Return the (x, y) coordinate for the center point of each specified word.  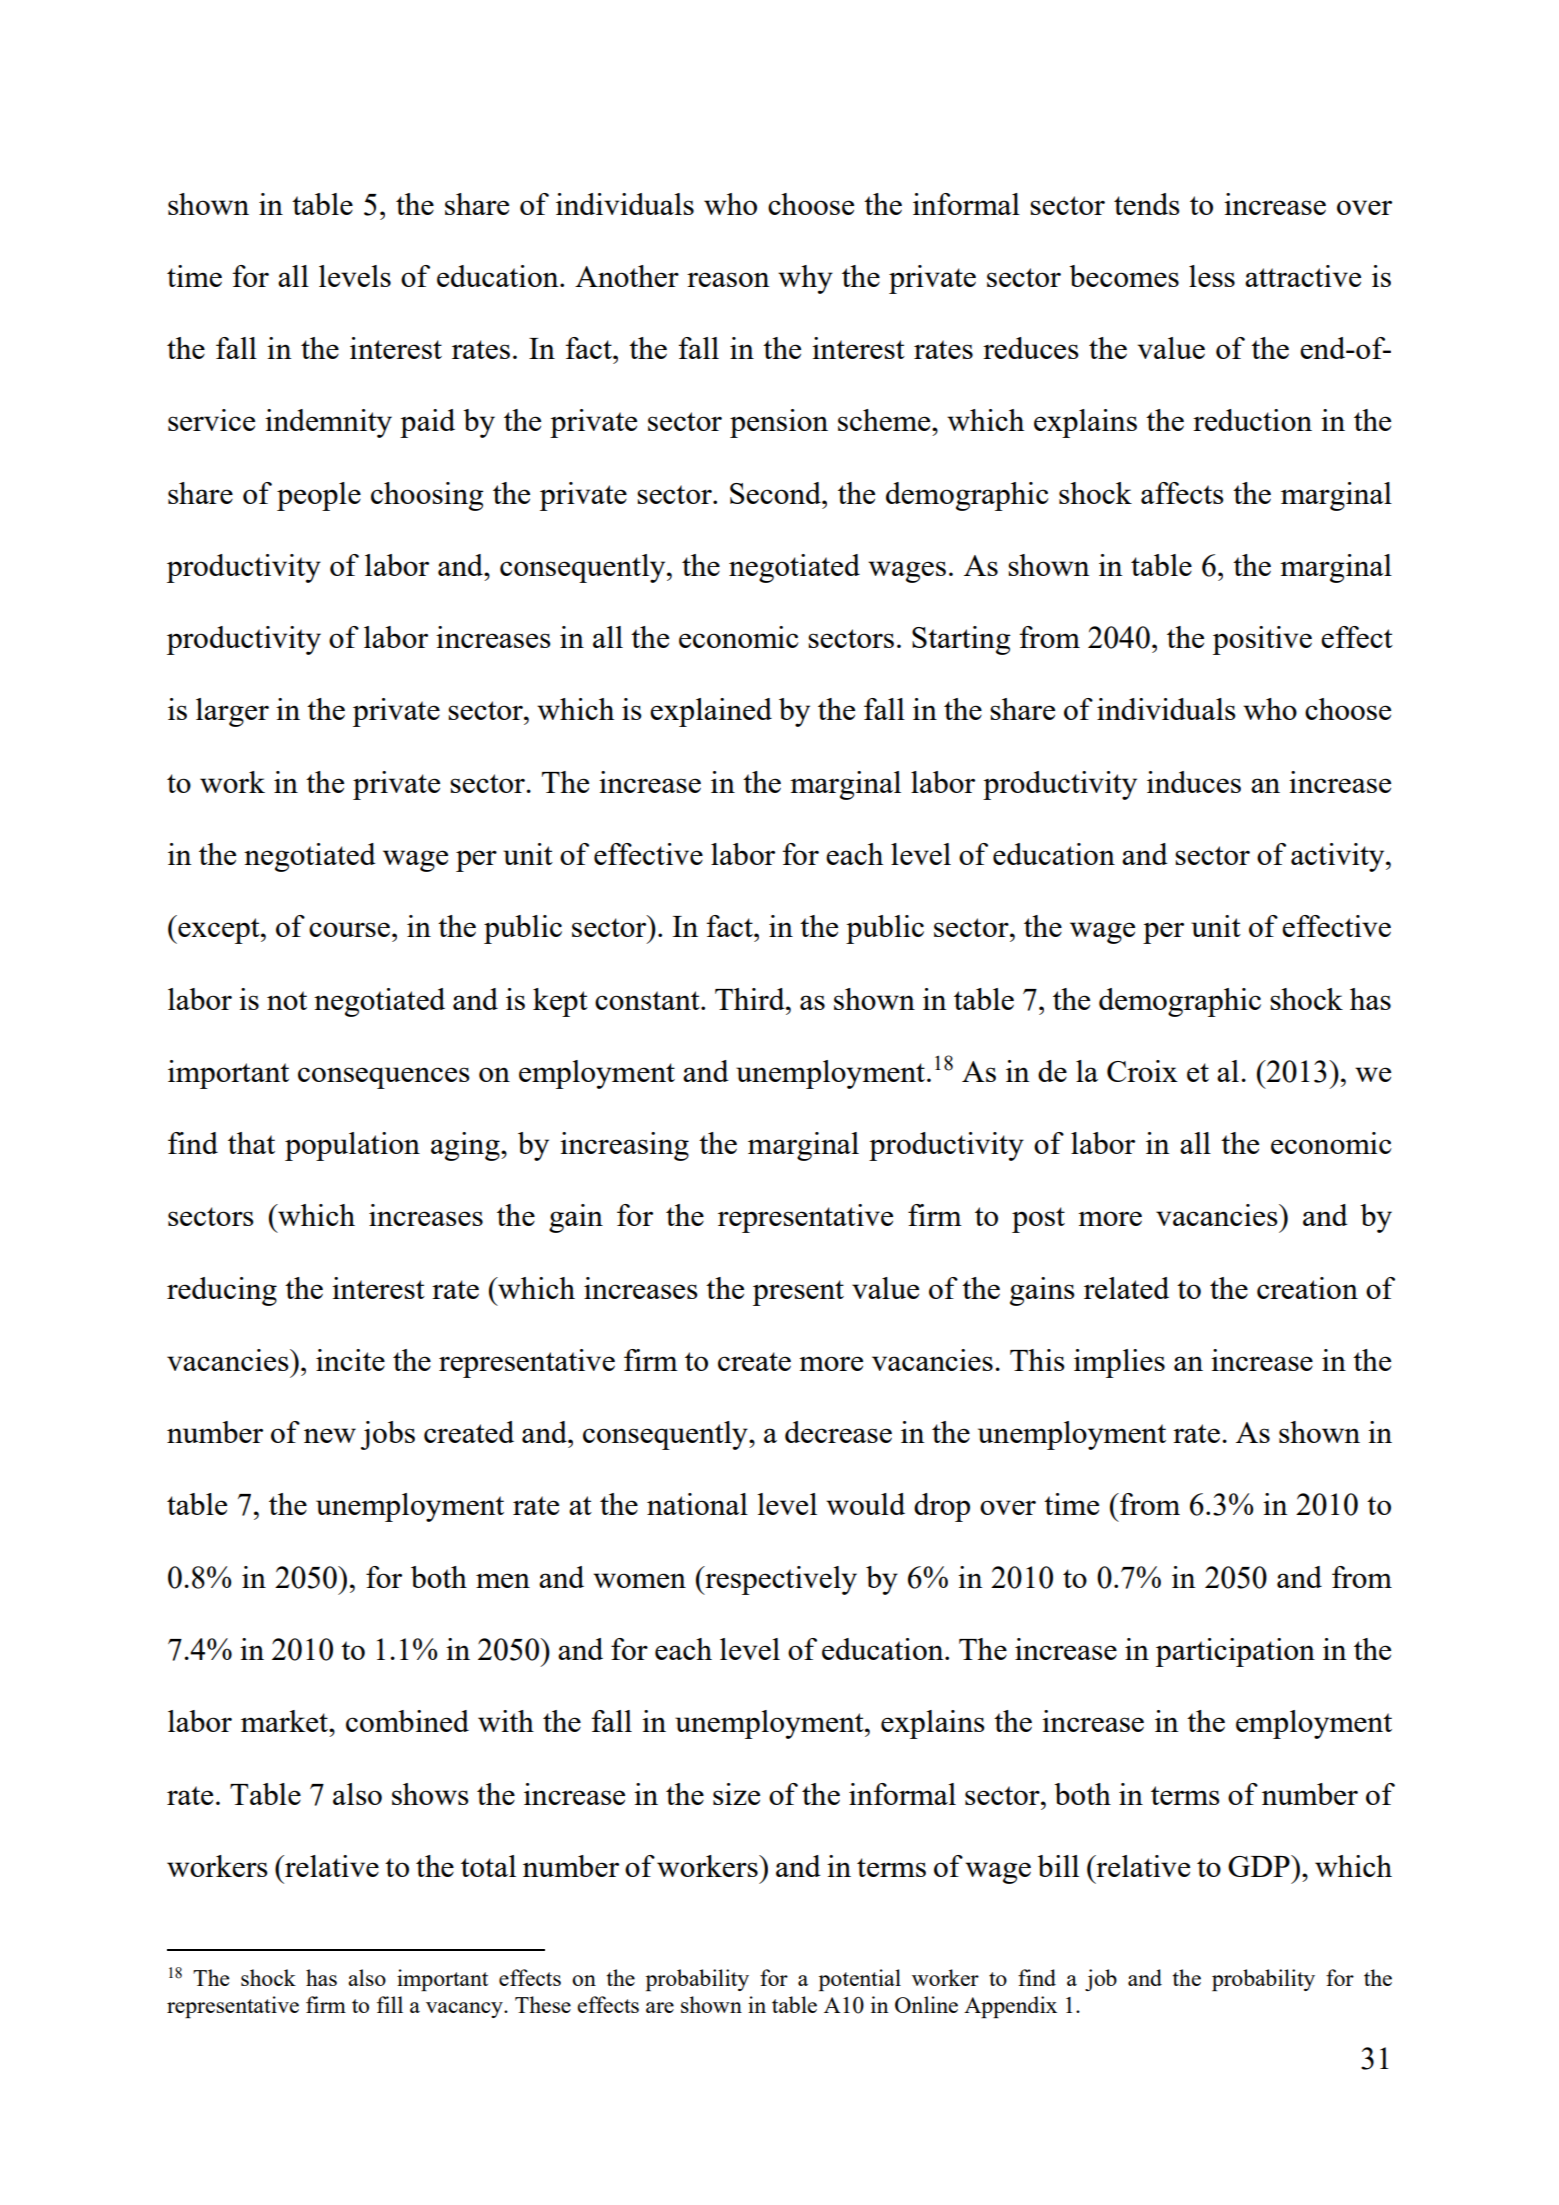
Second (776, 493)
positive (1262, 640)
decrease (838, 1432)
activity (1339, 857)
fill (390, 2004)
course (349, 929)
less (1212, 276)
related (1126, 1288)
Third (751, 999)
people (319, 496)
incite (350, 1360)
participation (1235, 1652)
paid (427, 423)
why (805, 279)
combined (407, 1721)
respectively (780, 1580)
